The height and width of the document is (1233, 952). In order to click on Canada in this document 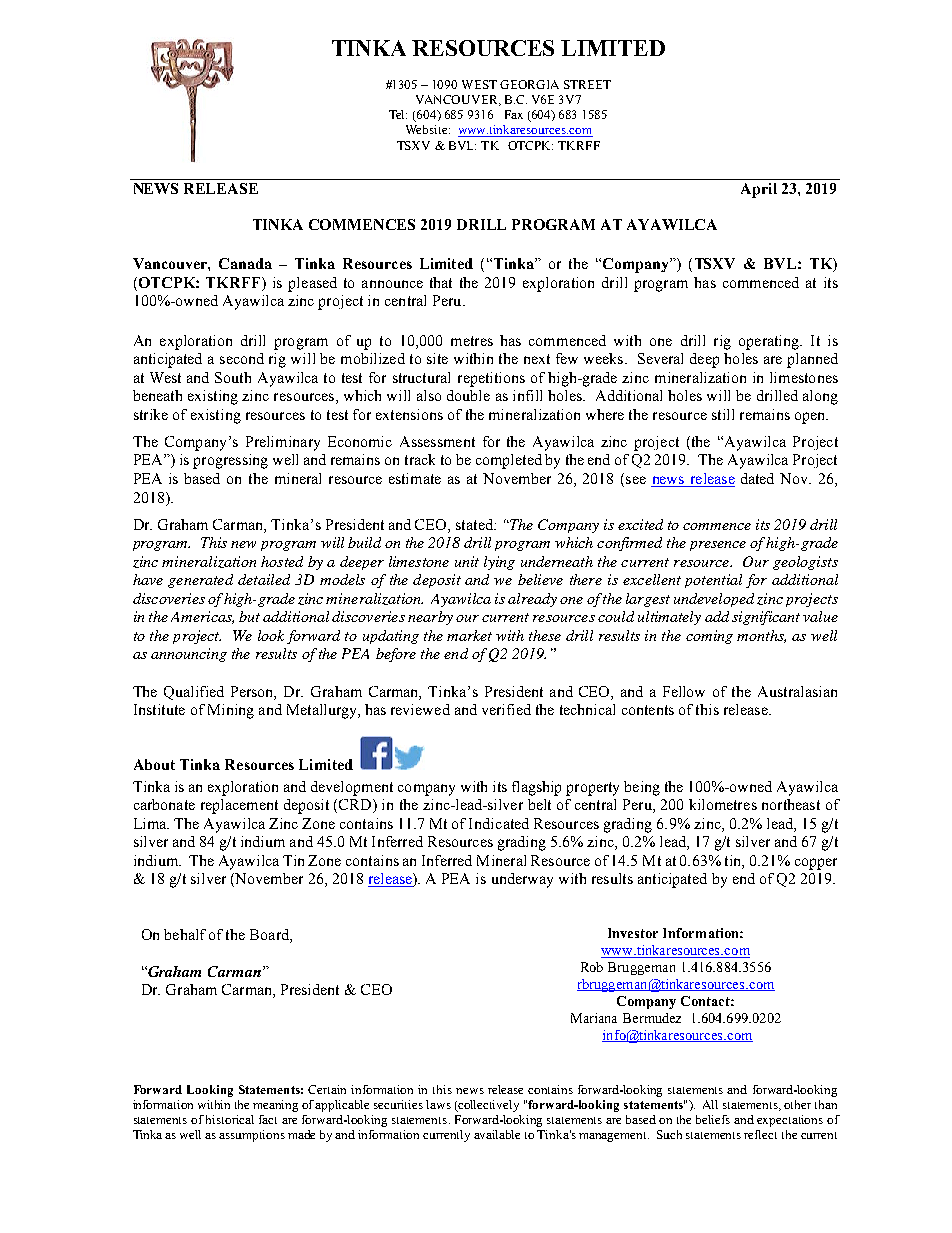, I will do `click(245, 263)`.
